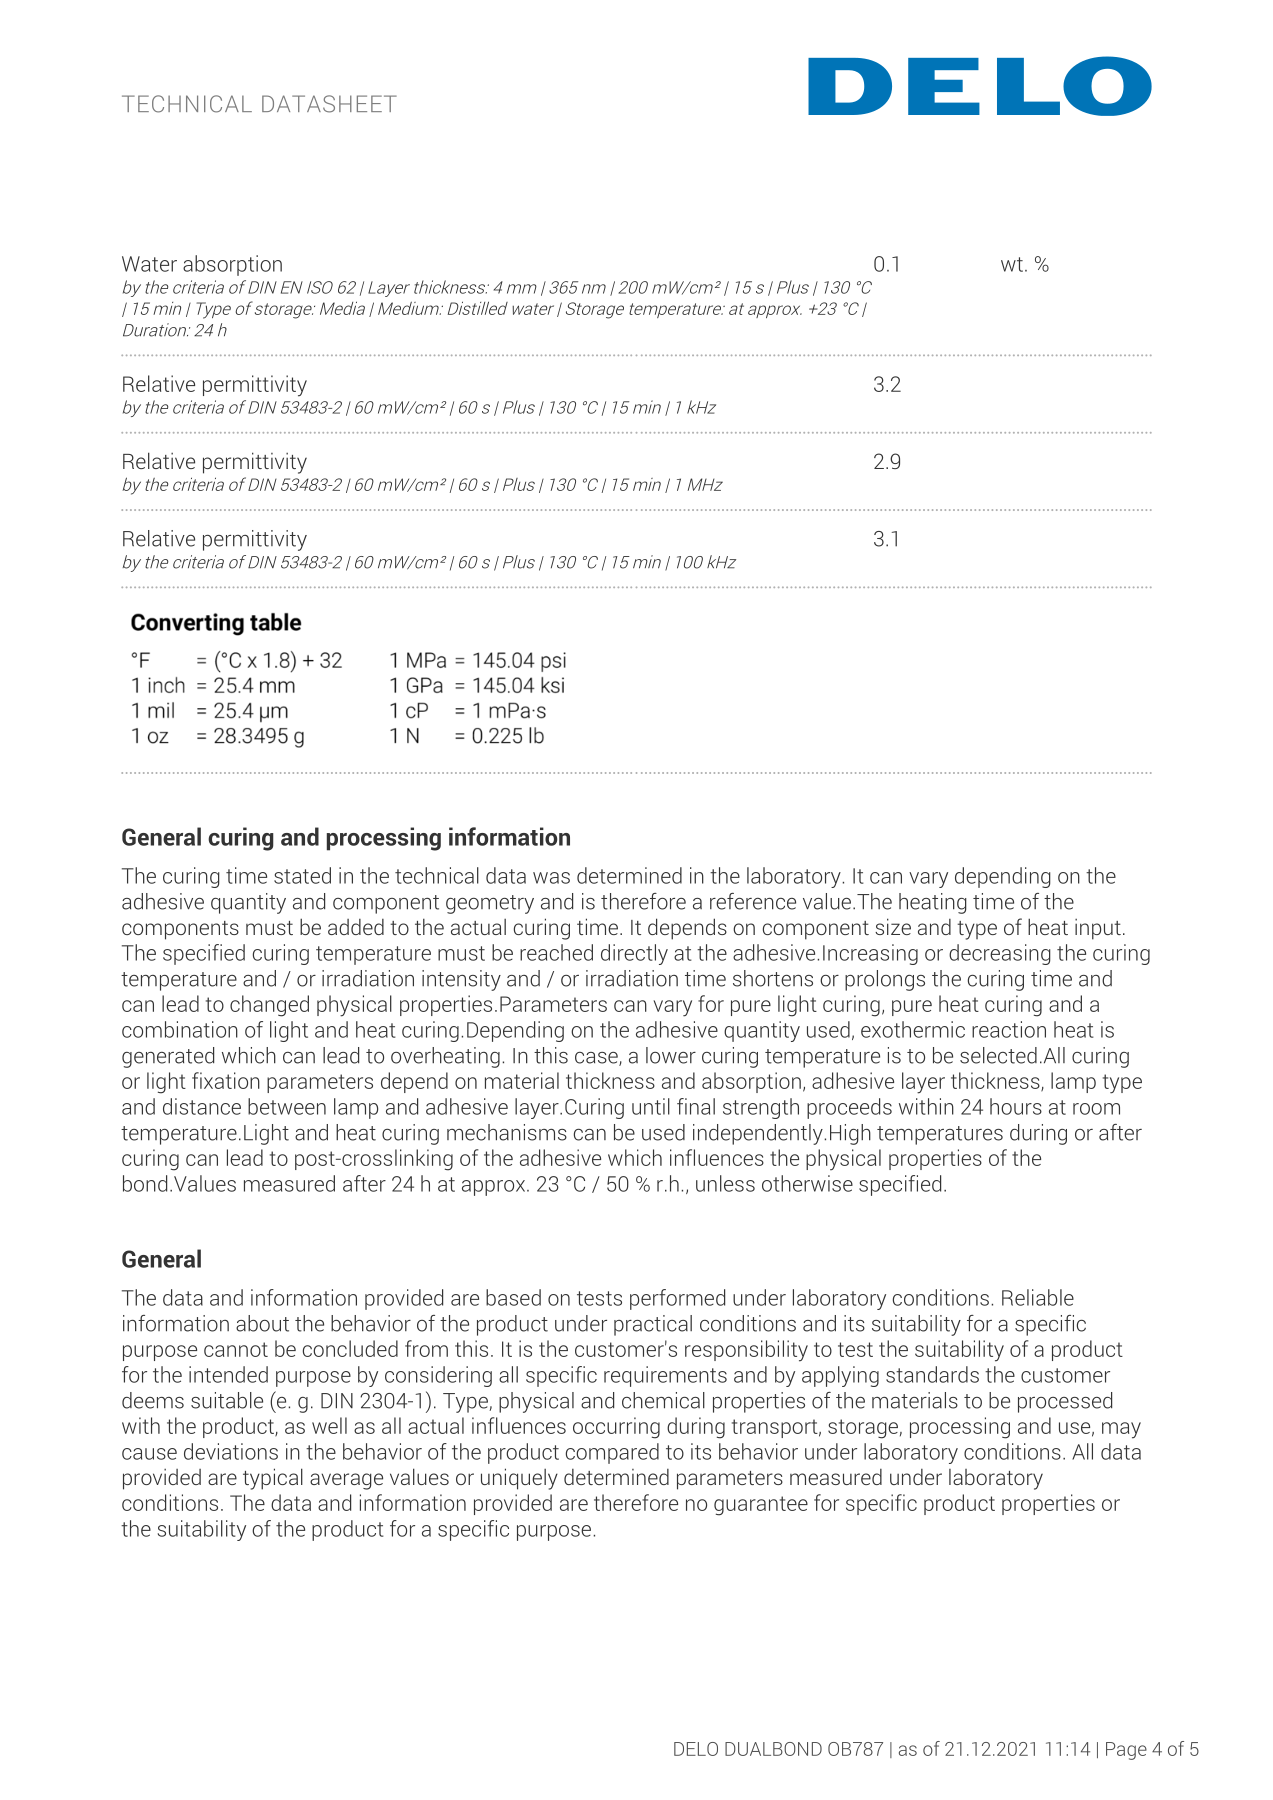  Describe the element at coordinates (696, 1749) in the page. I see `DELO` at that location.
